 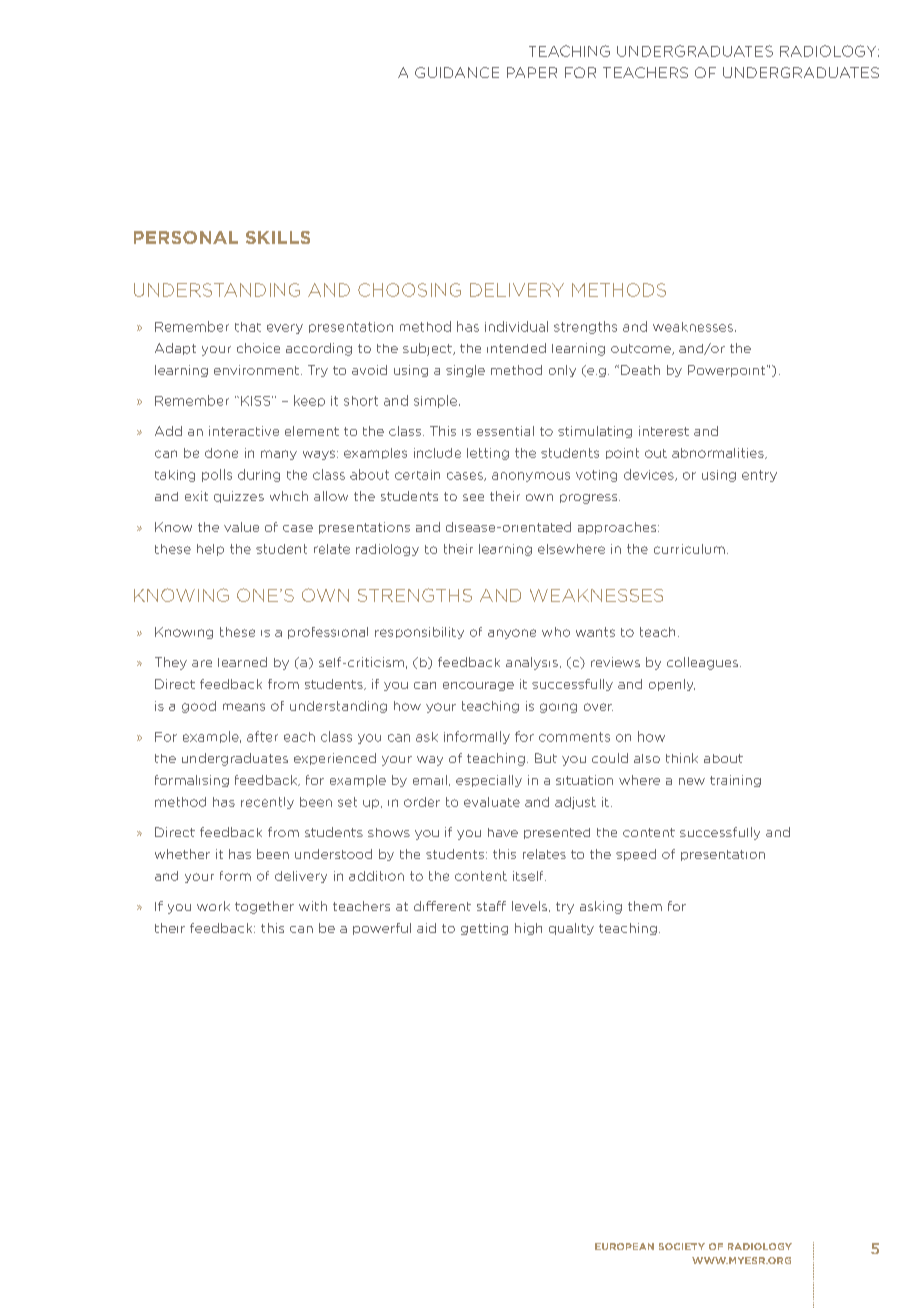 What do you see at coordinates (478, 686) in the document?
I see `encourage` at bounding box center [478, 686].
